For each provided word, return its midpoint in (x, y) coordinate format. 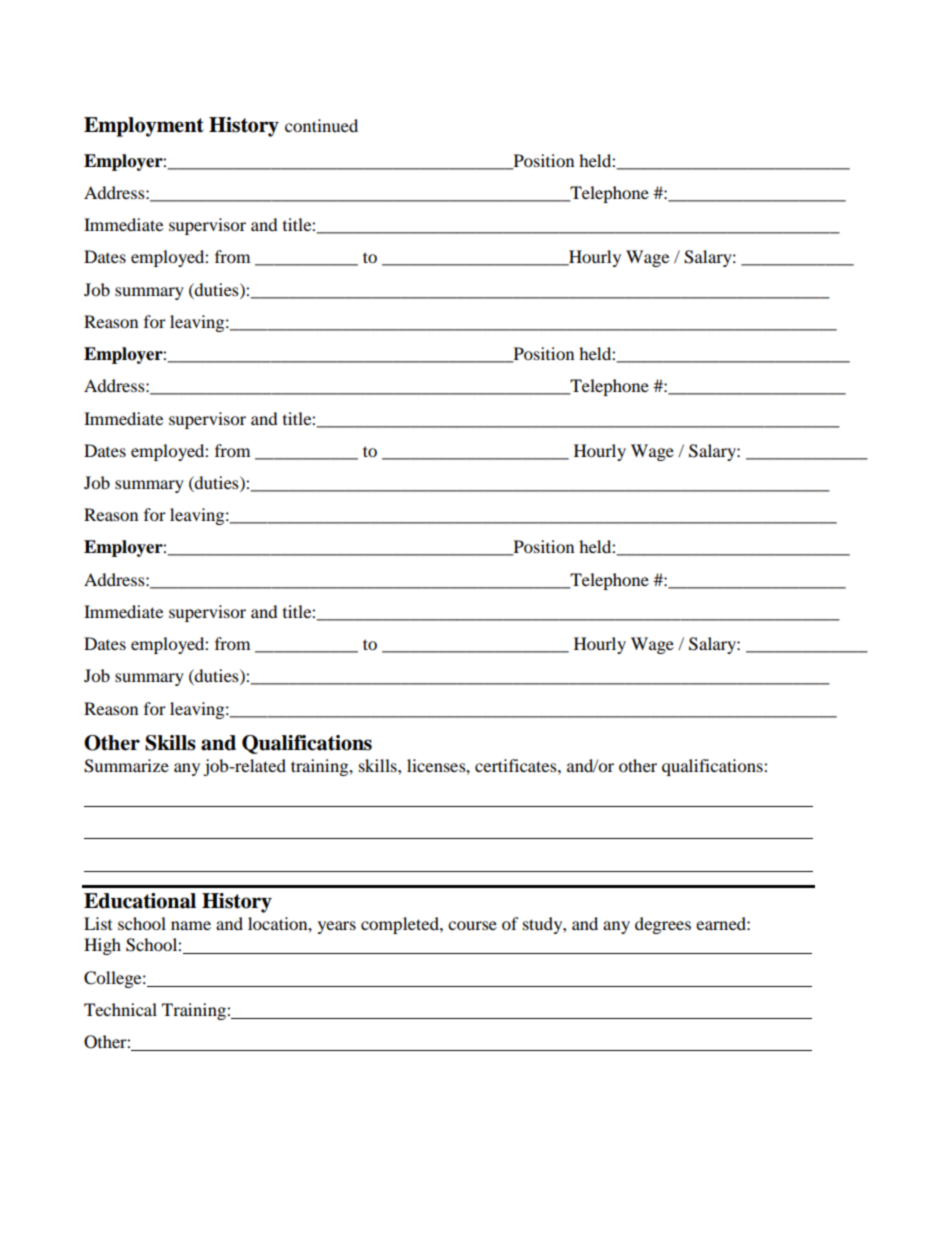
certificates (517, 765)
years (337, 927)
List (98, 923)
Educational (140, 901)
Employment (144, 127)
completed (401, 925)
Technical (120, 1009)
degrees (663, 925)
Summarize (126, 766)
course (472, 925)
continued (321, 125)
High (102, 946)
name (191, 925)
